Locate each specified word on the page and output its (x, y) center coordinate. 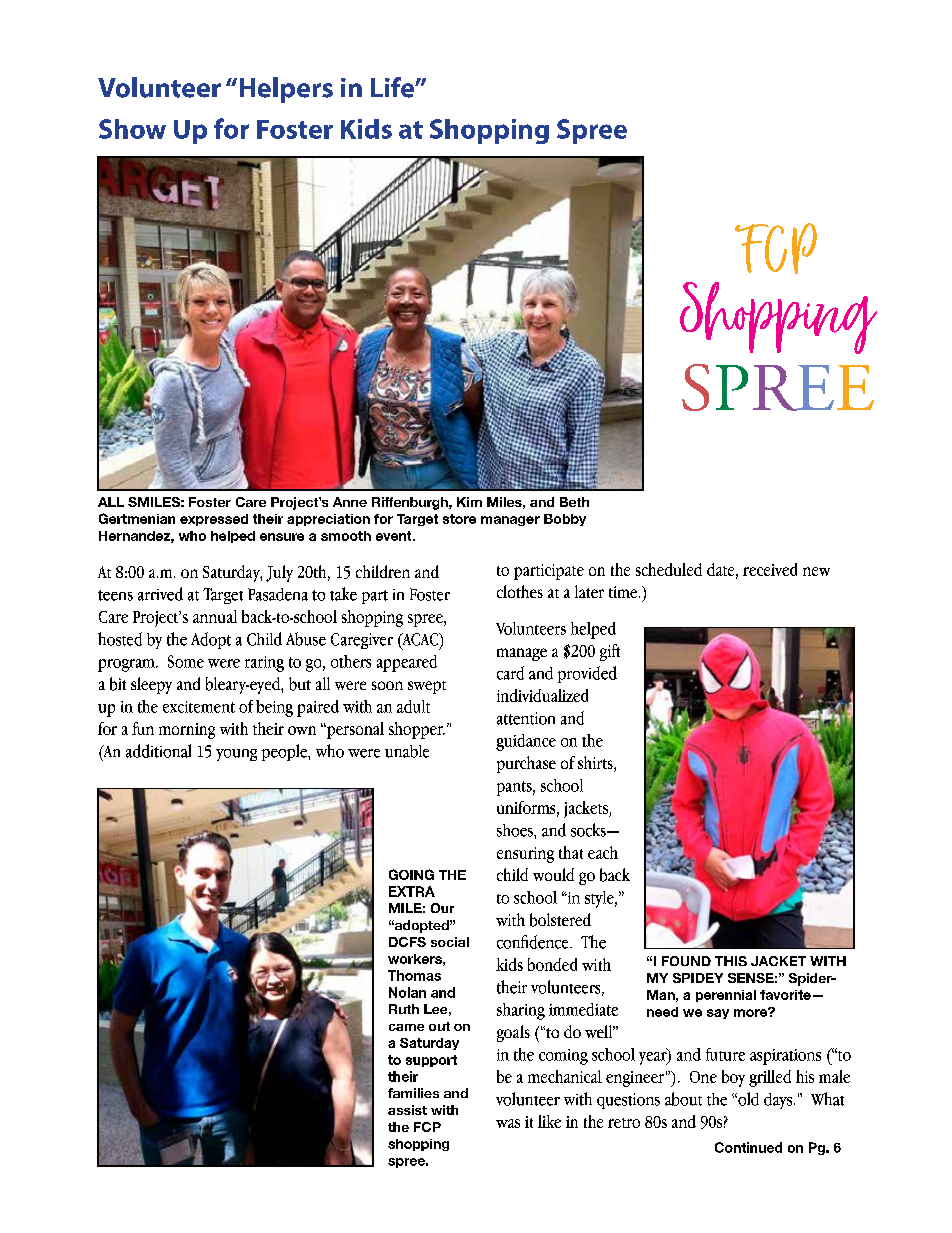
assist (407, 1110)
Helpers (286, 90)
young (236, 755)
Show (132, 129)
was (508, 1123)
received (770, 569)
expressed (214, 520)
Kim (469, 502)
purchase (526, 764)
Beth (574, 502)
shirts (596, 764)
